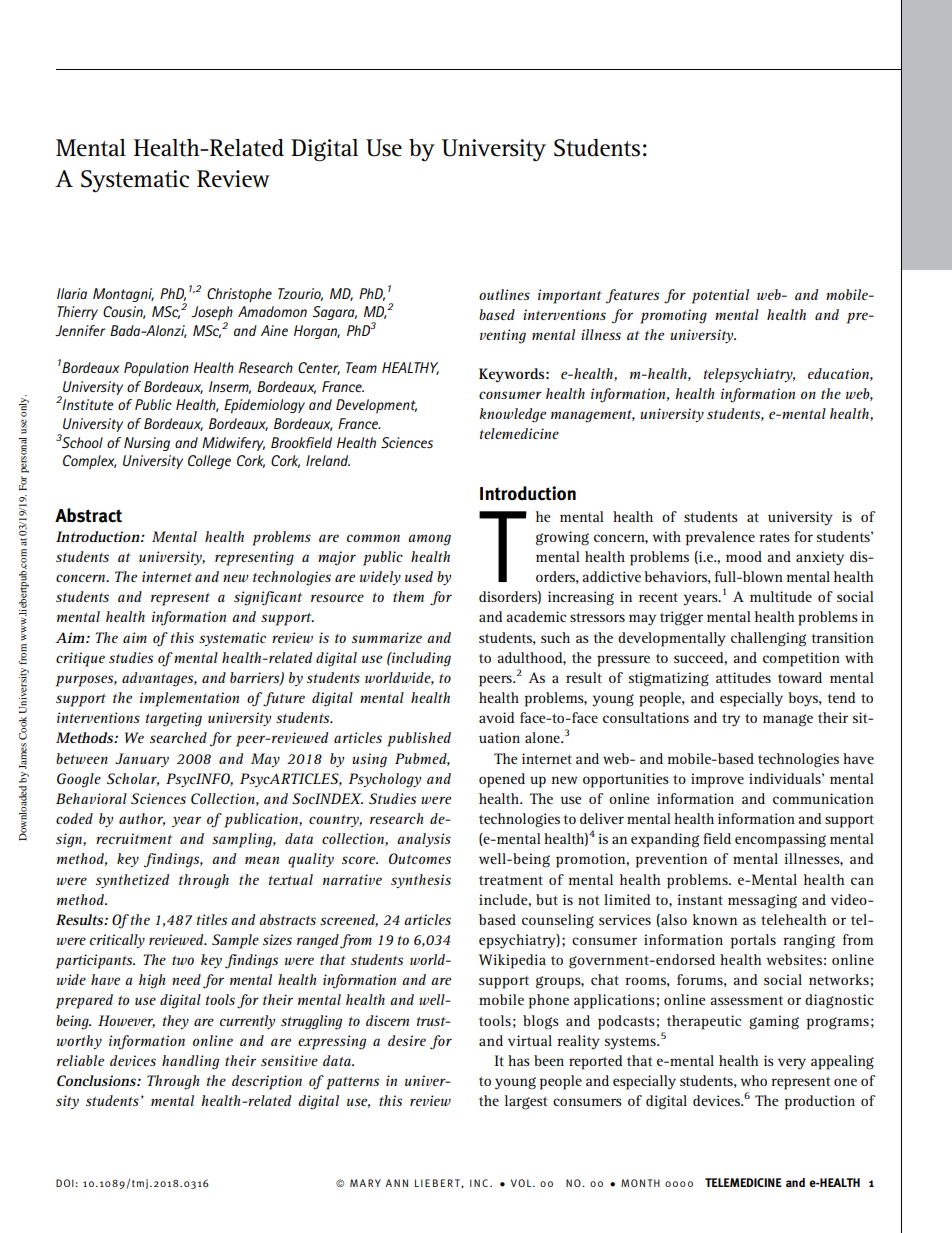  I want to click on Joseph, so click(212, 314).
